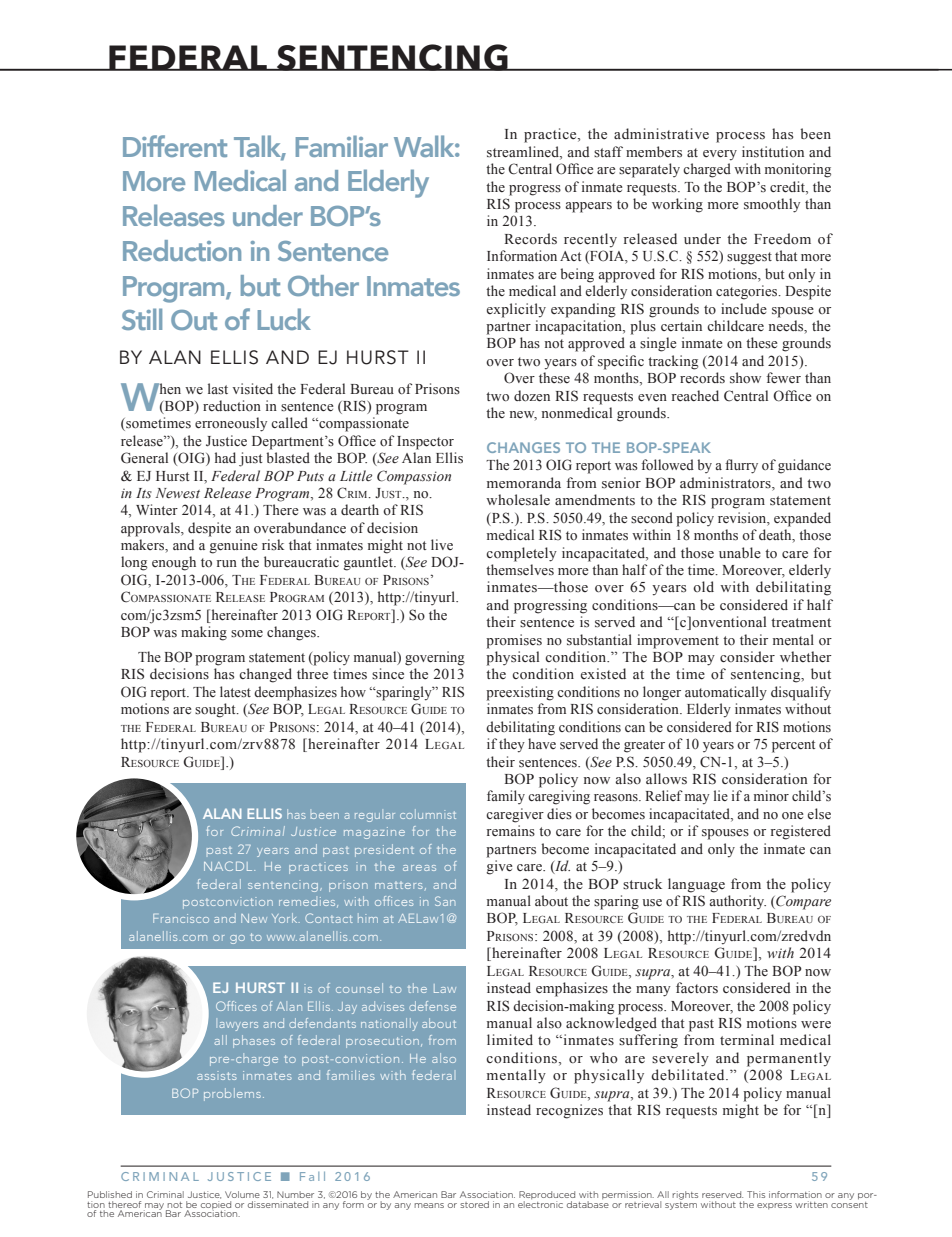 This document has height=1237, width=952. What do you see at coordinates (726, 693) in the document?
I see `automatically` at bounding box center [726, 693].
